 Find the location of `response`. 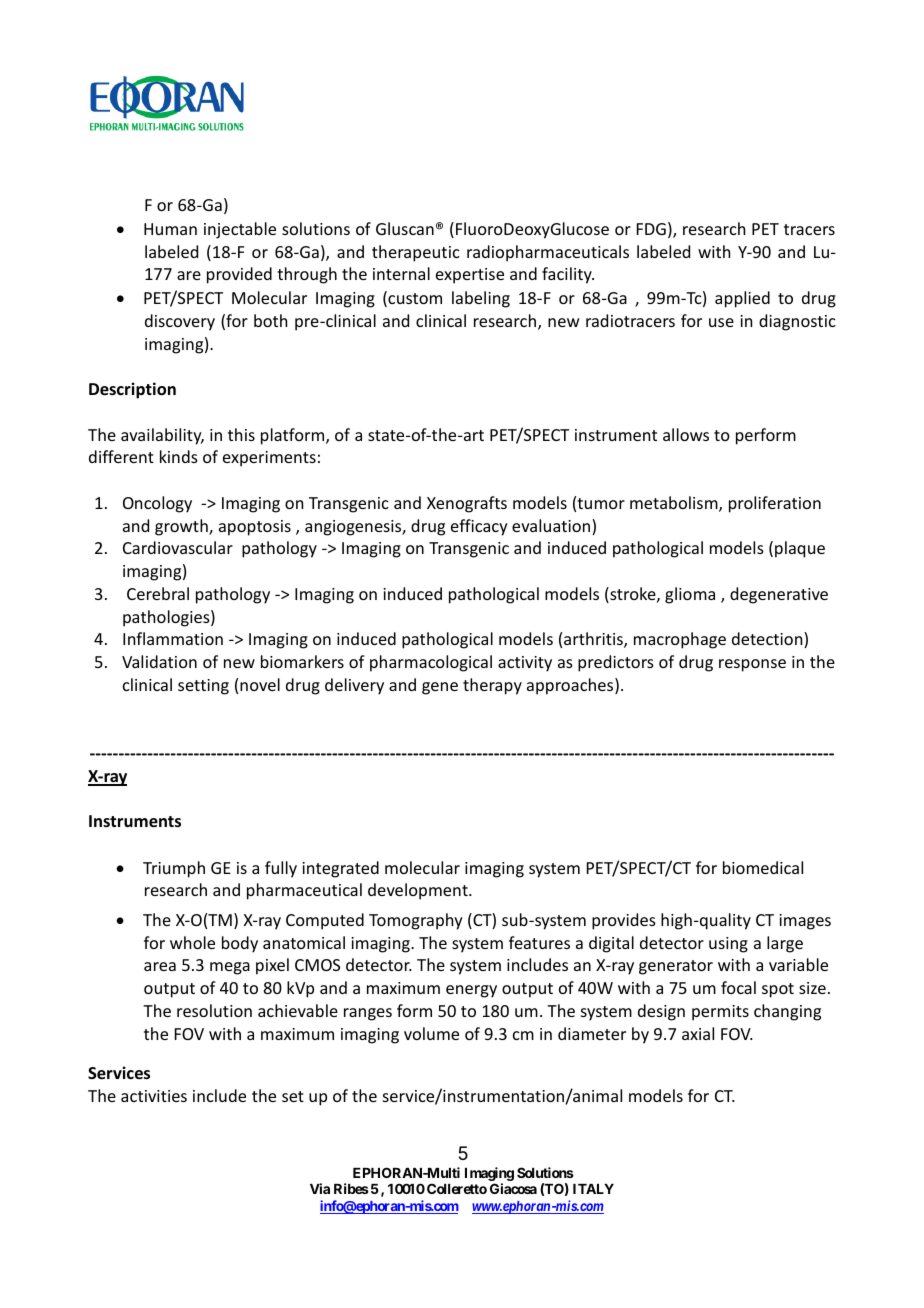

response is located at coordinates (752, 665).
